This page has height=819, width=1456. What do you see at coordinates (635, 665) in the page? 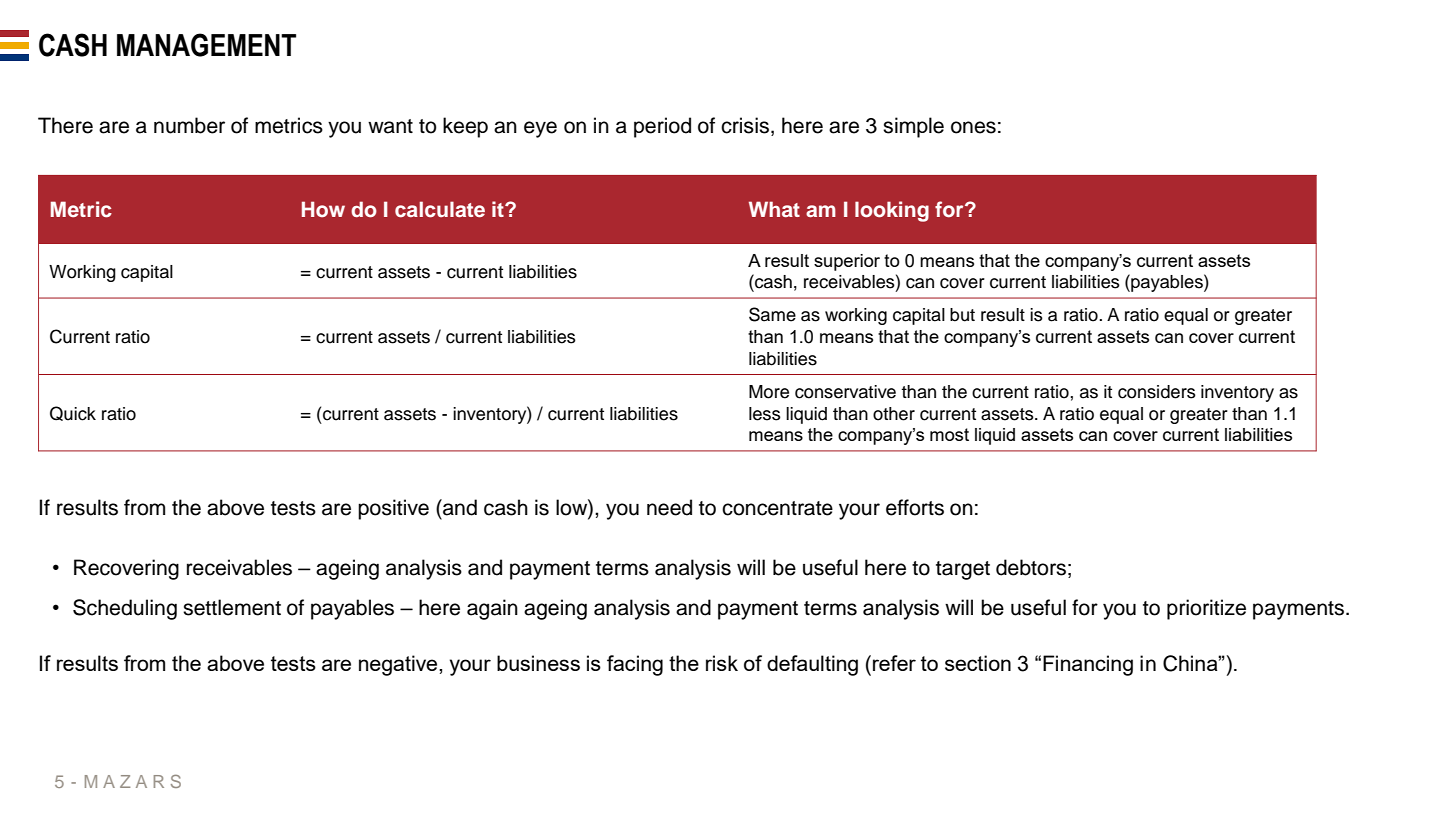
I see `facing` at bounding box center [635, 665].
